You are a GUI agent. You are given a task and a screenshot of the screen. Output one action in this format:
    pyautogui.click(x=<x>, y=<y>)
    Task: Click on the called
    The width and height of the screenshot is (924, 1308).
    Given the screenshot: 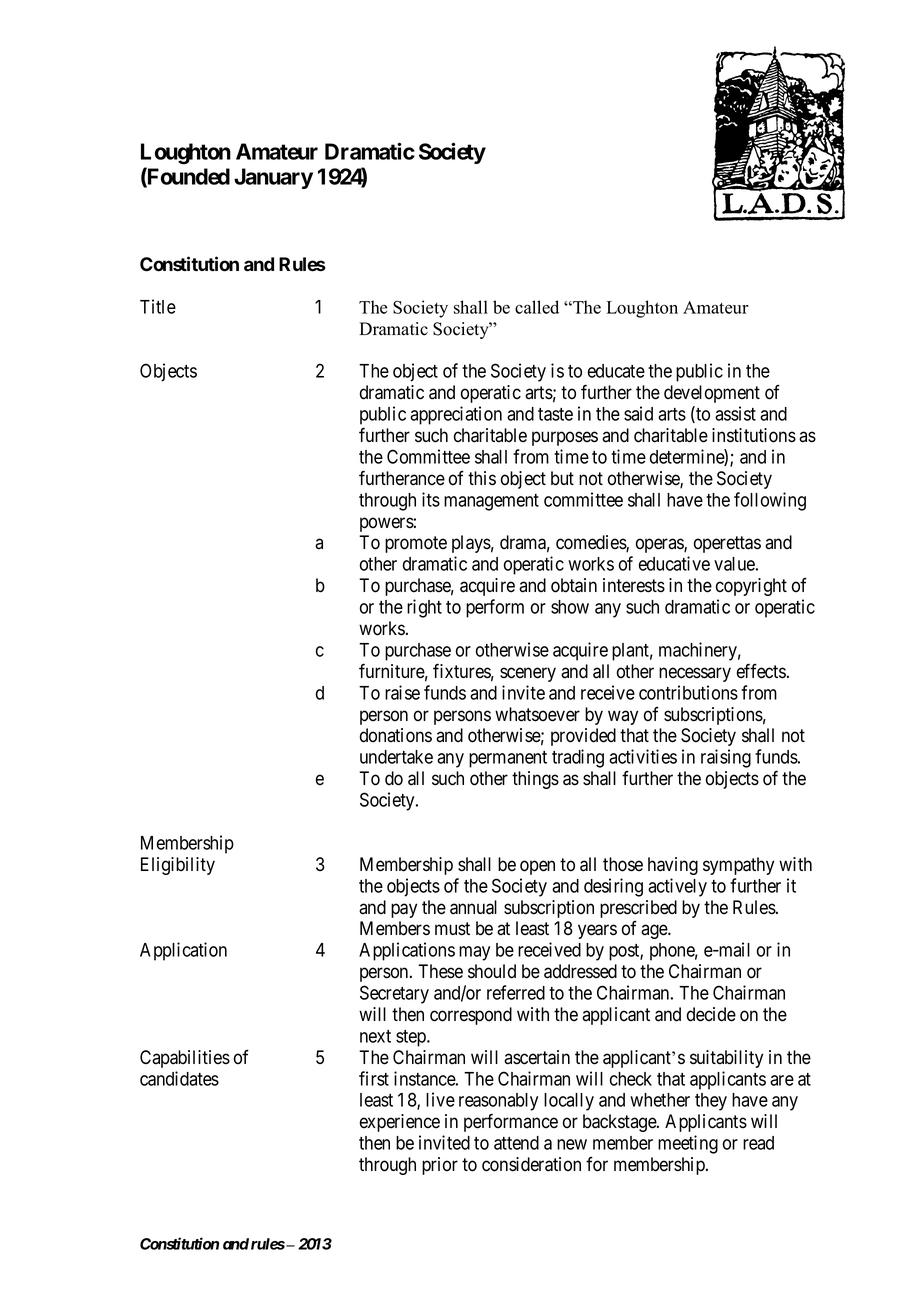 What is the action you would take?
    pyautogui.click(x=537, y=307)
